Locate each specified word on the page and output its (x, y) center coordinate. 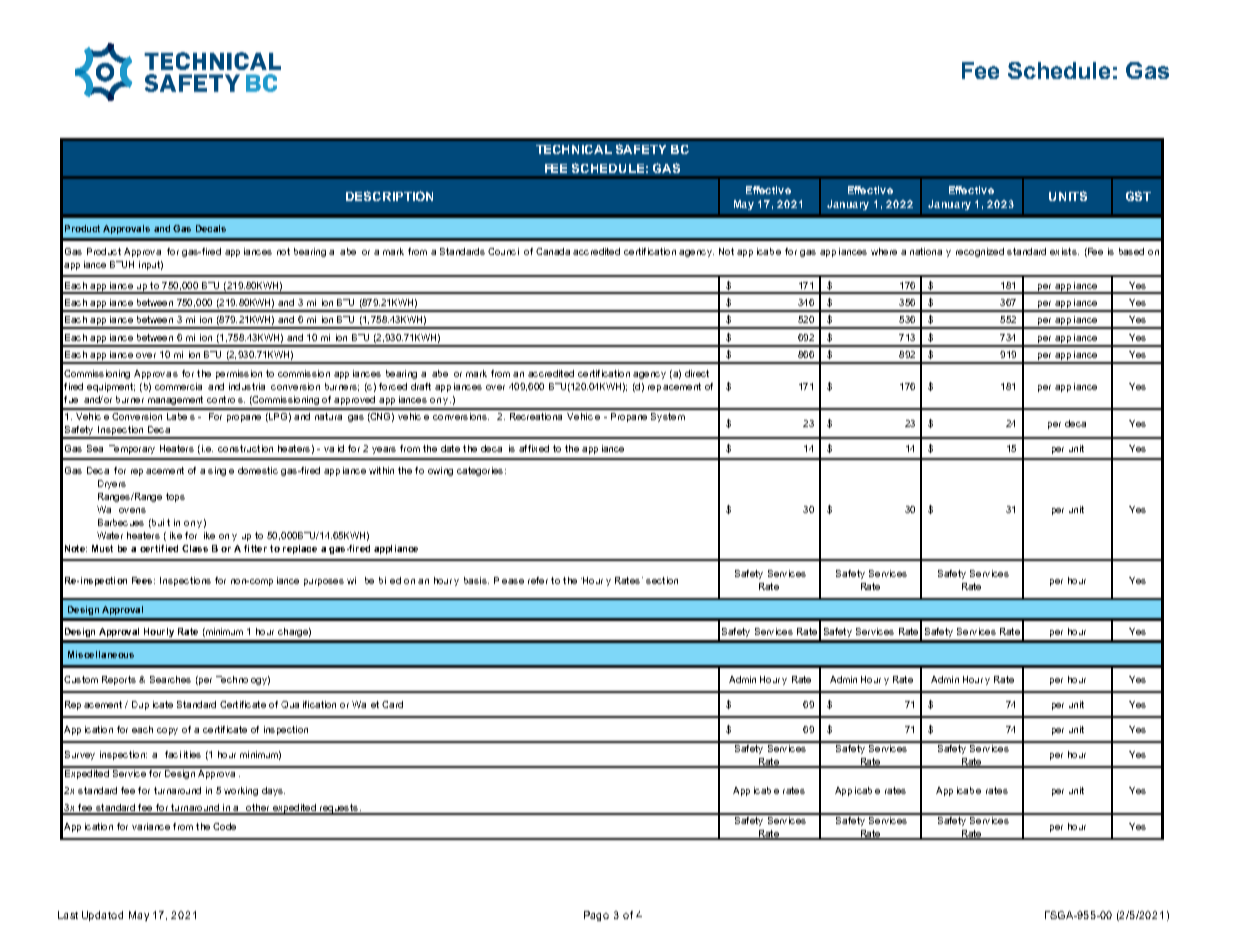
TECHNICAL (574, 149)
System (668, 417)
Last (68, 915)
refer (538, 580)
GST (1138, 196)
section (662, 580)
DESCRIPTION (389, 196)
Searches (170, 679)
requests (339, 809)
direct (697, 373)
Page (596, 916)
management (175, 400)
